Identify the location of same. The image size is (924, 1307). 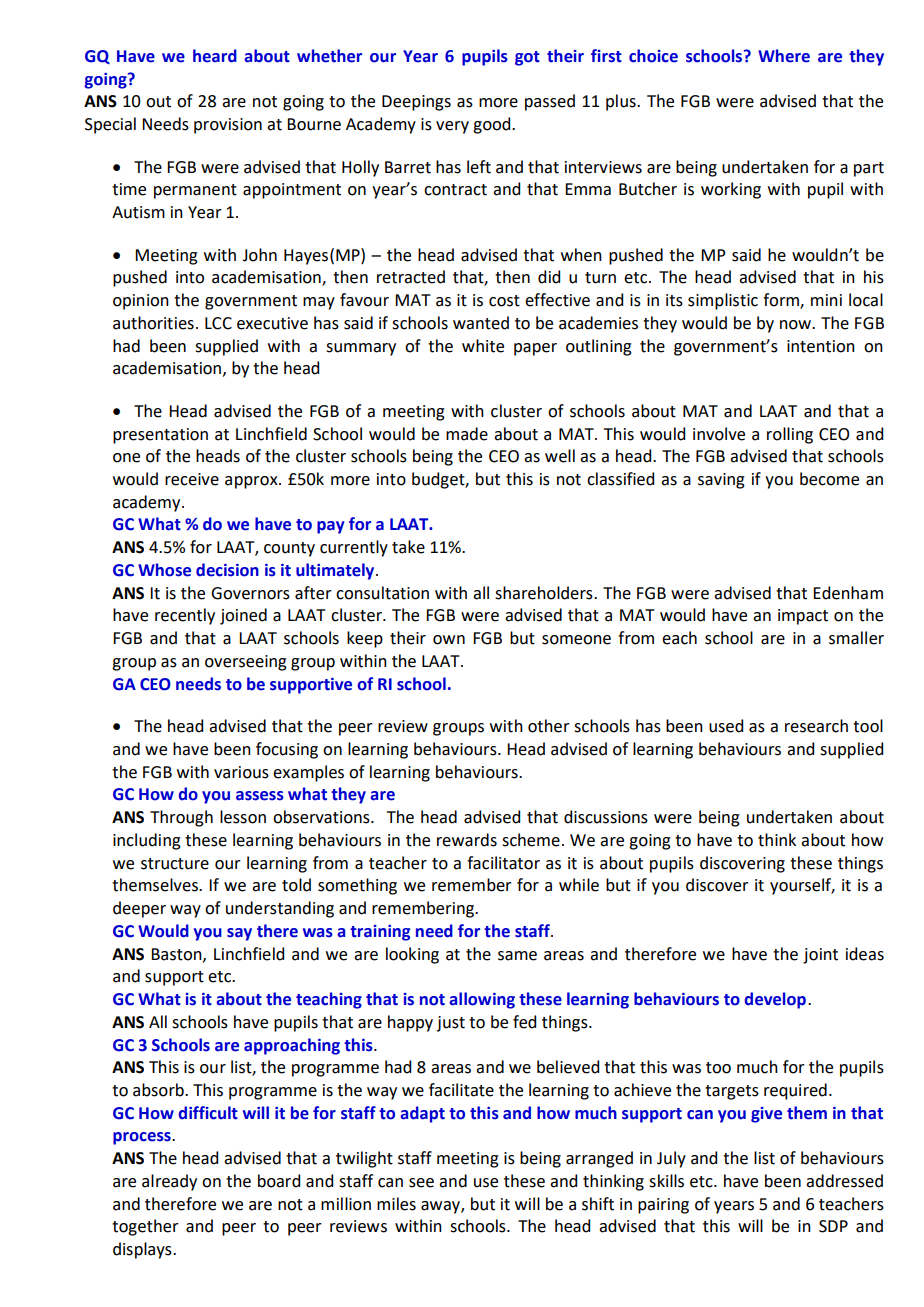
(517, 956).
